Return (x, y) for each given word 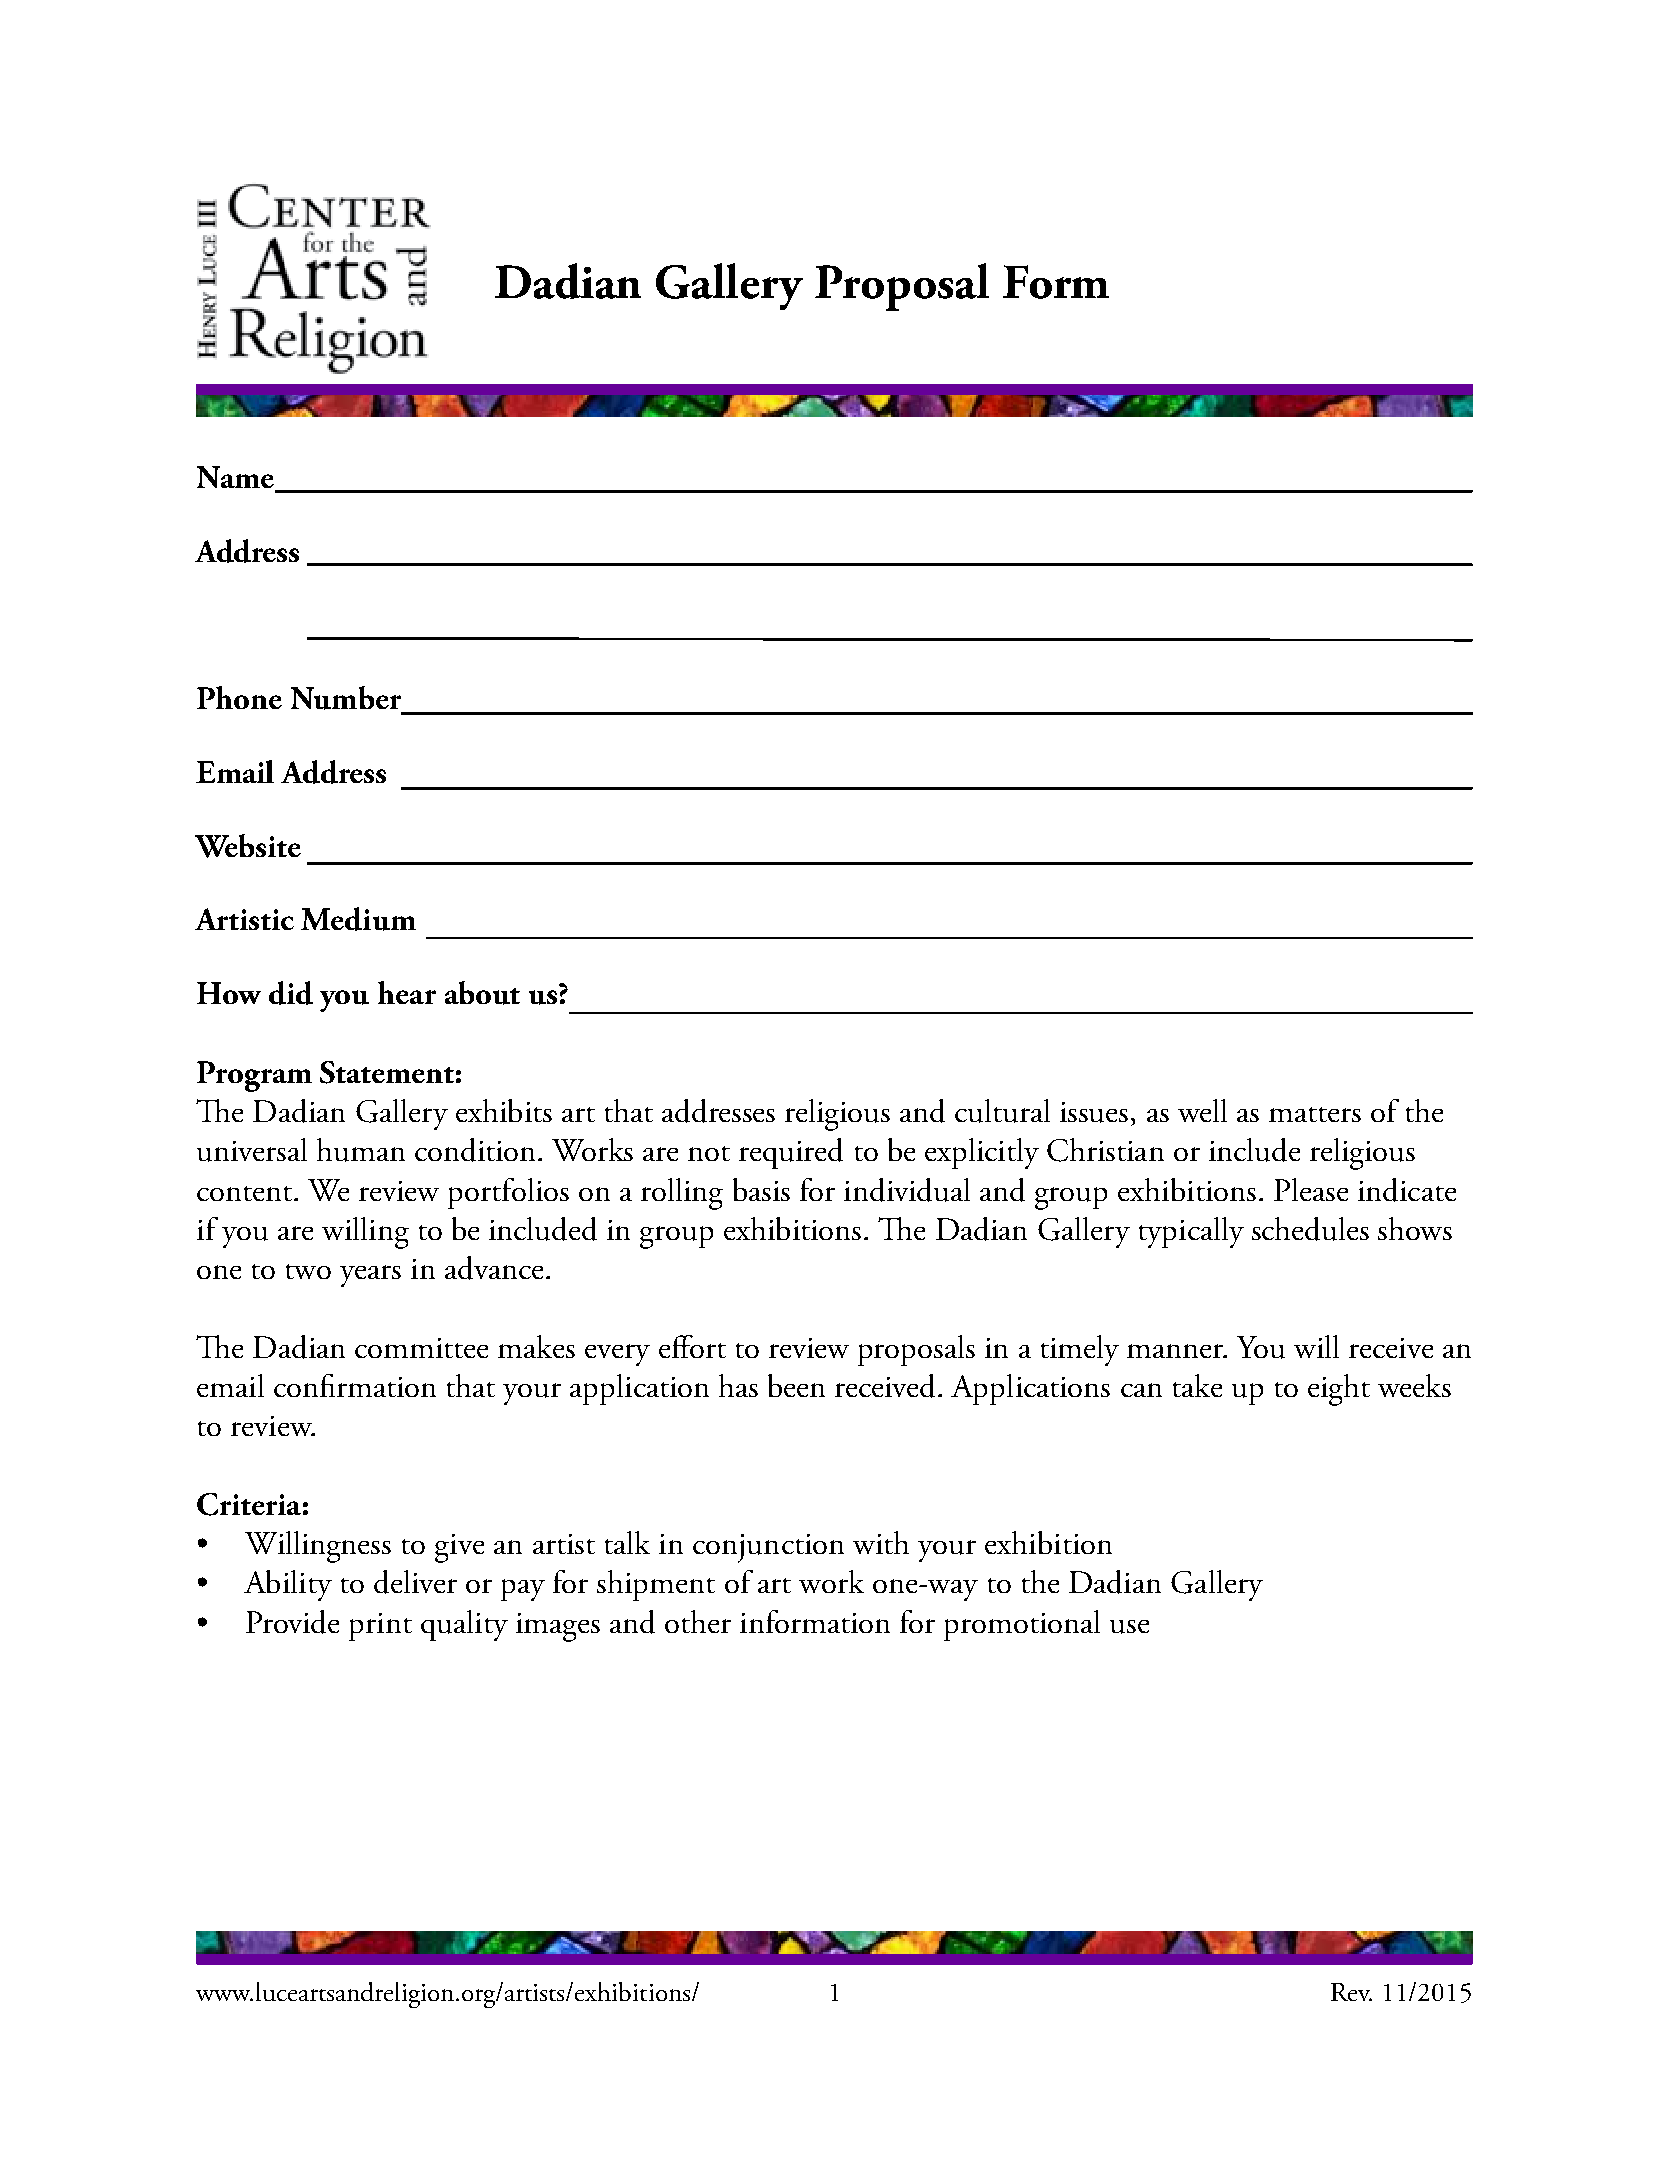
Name (237, 478)
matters (1315, 1114)
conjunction (768, 1548)
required (791, 1153)
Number (347, 699)
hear (407, 992)
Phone (239, 697)
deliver (415, 1582)
